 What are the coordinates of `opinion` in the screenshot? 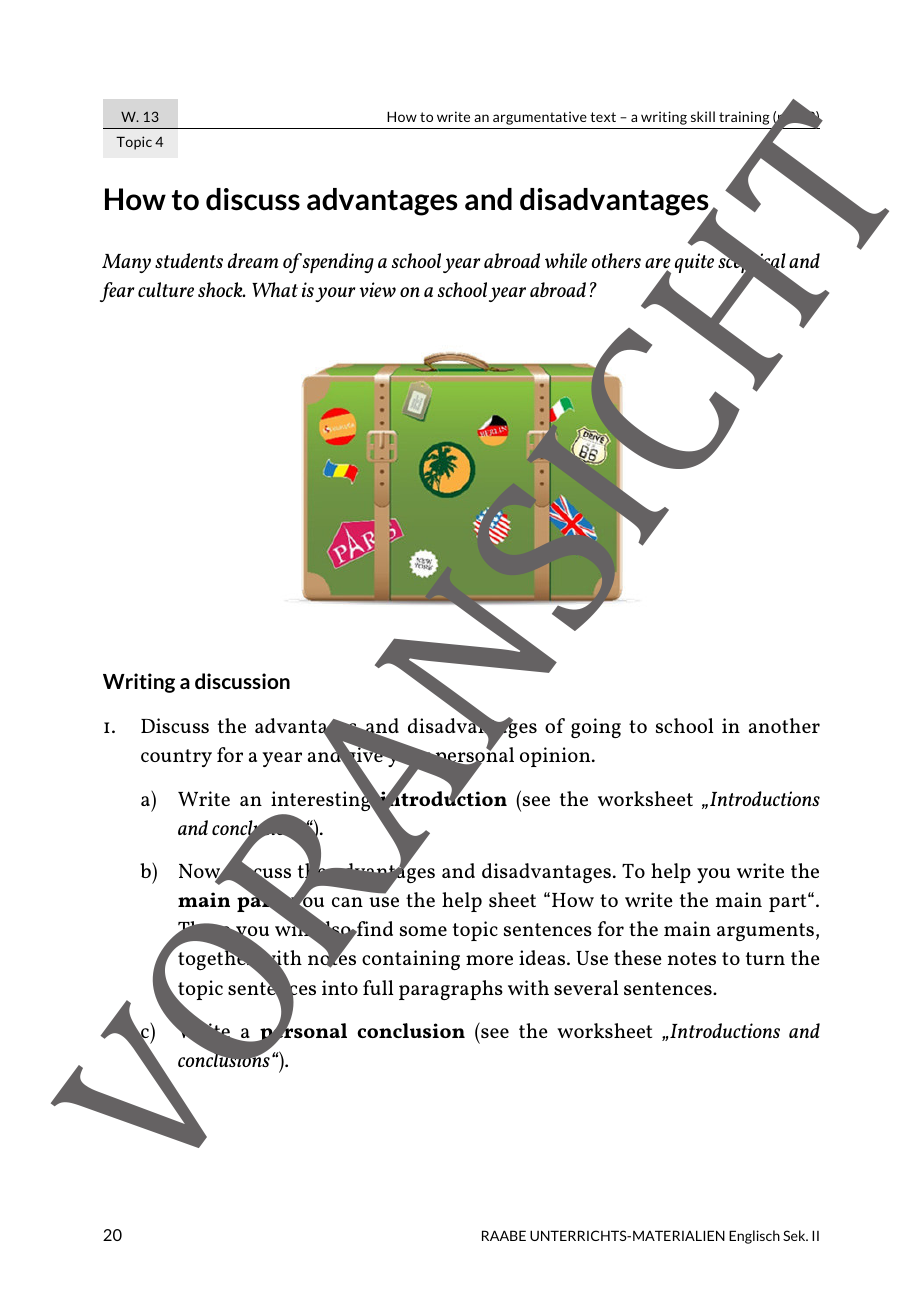 It's located at (556, 757).
